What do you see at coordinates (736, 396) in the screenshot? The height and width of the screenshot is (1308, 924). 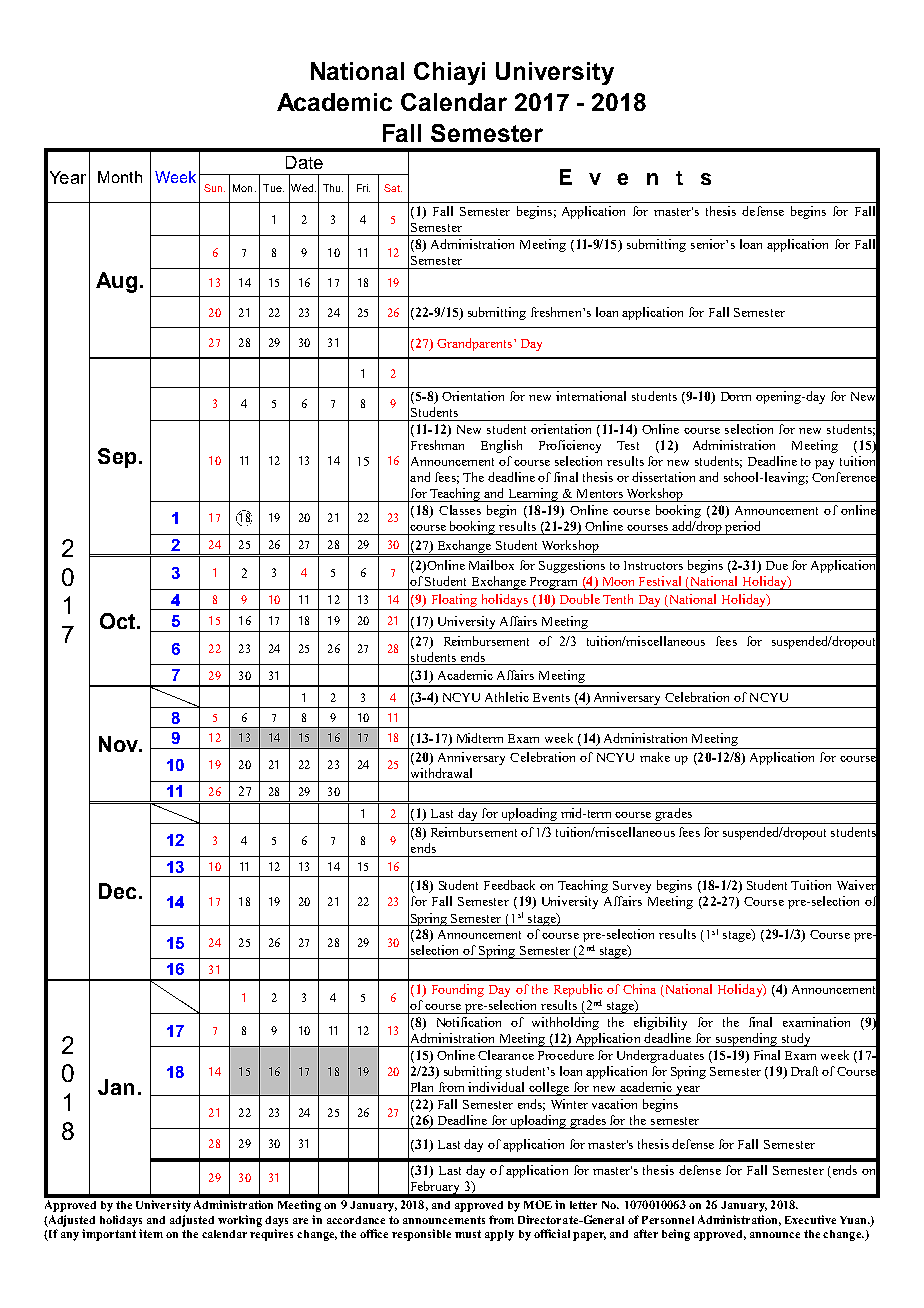 I see `Dorm` at bounding box center [736, 396].
